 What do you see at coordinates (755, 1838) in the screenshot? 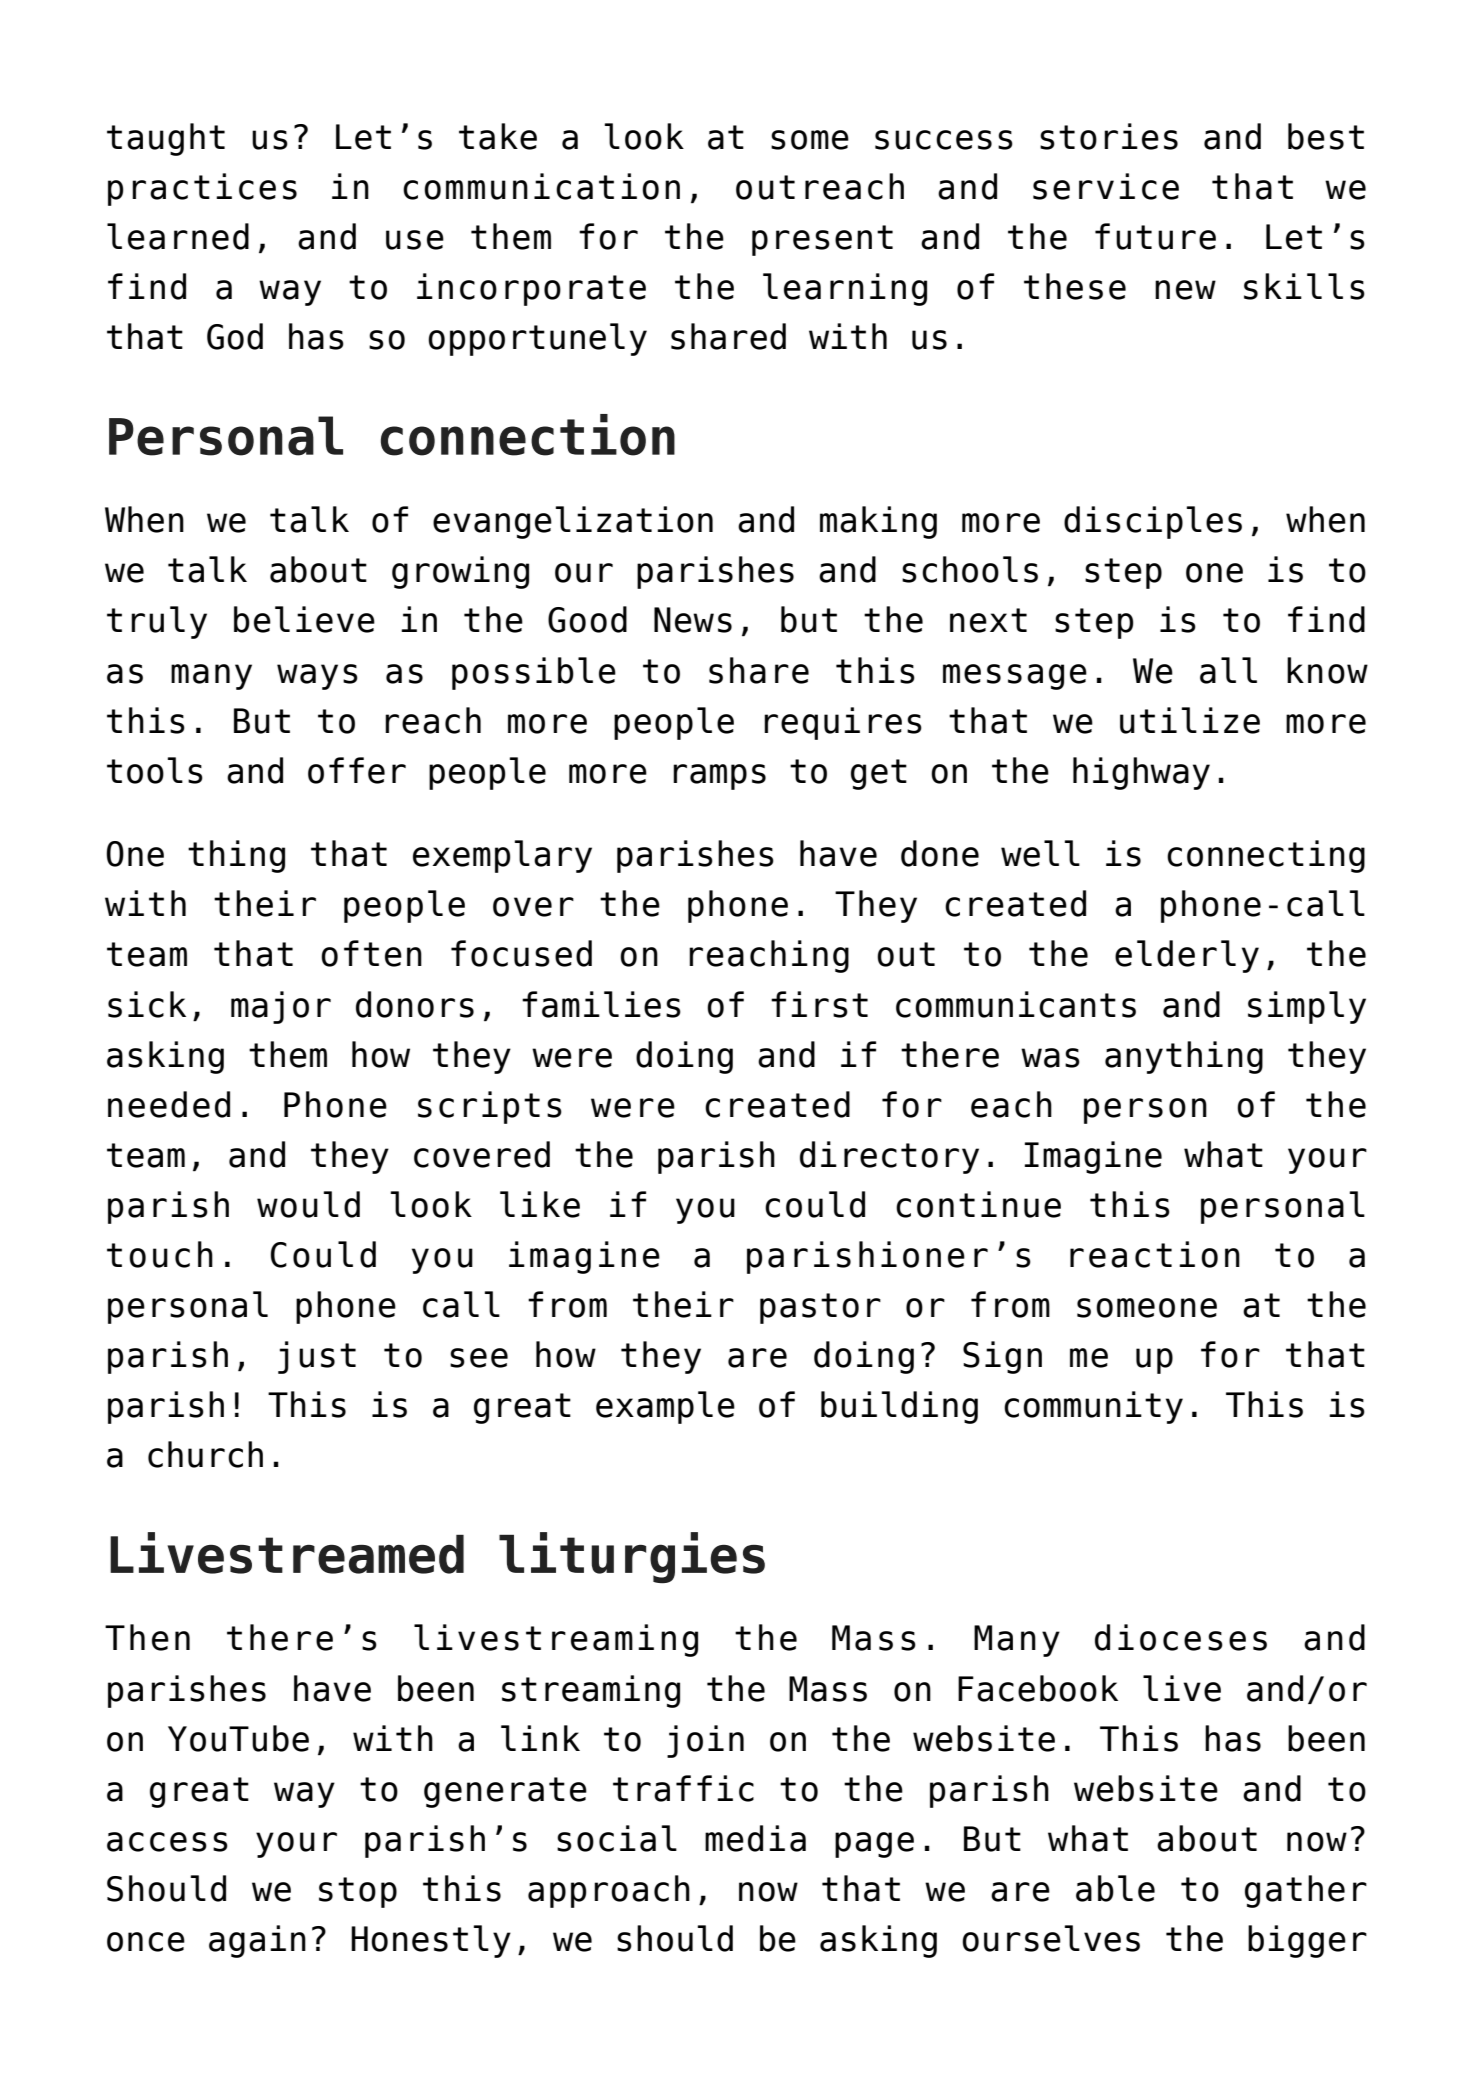
I see `media` at bounding box center [755, 1838].
